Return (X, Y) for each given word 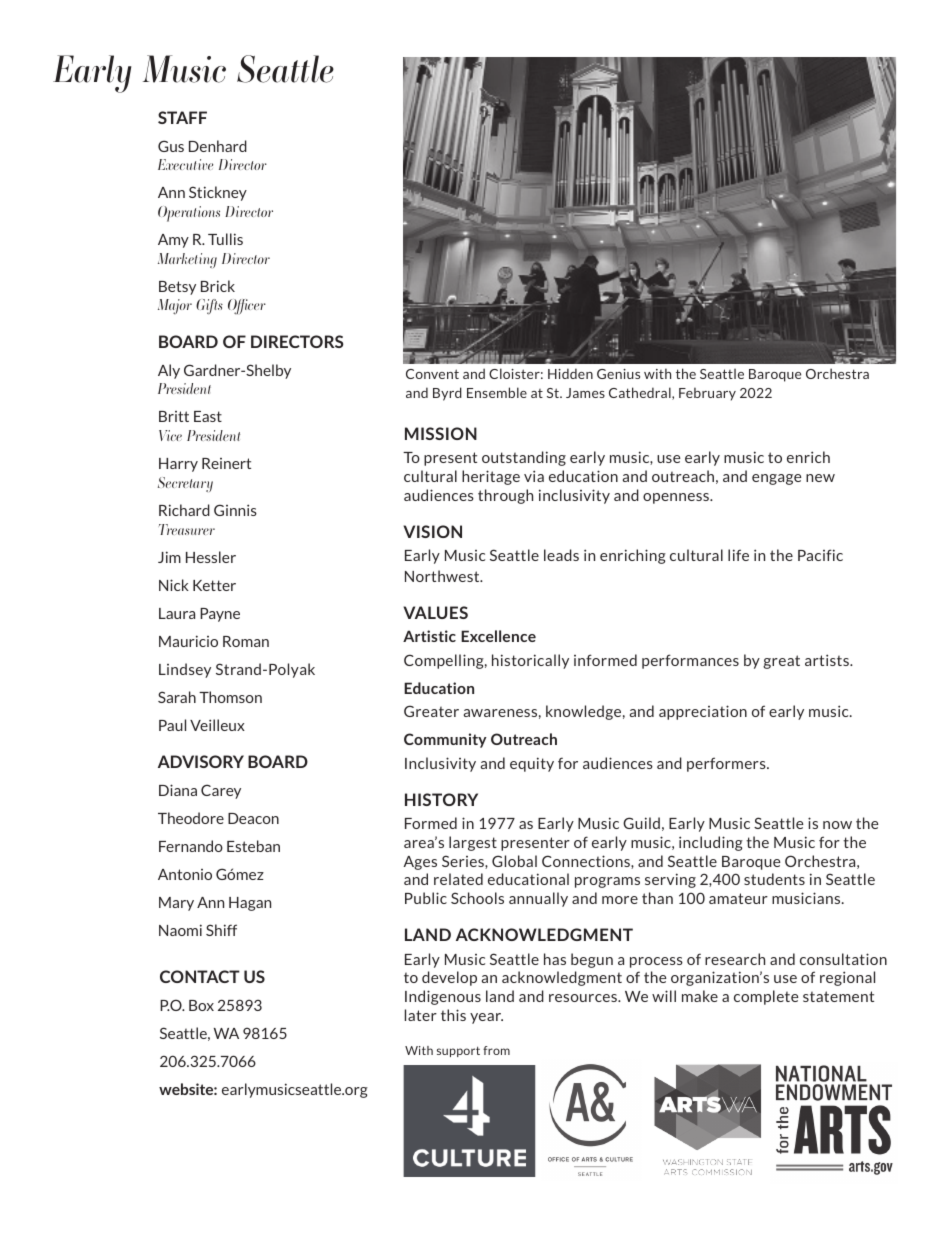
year (486, 1018)
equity (532, 764)
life (738, 555)
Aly (169, 371)
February (707, 394)
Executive (185, 164)
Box (201, 1005)
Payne (220, 615)
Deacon (253, 818)
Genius (618, 374)
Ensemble (497, 392)
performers (727, 764)
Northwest (443, 576)
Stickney (218, 193)
